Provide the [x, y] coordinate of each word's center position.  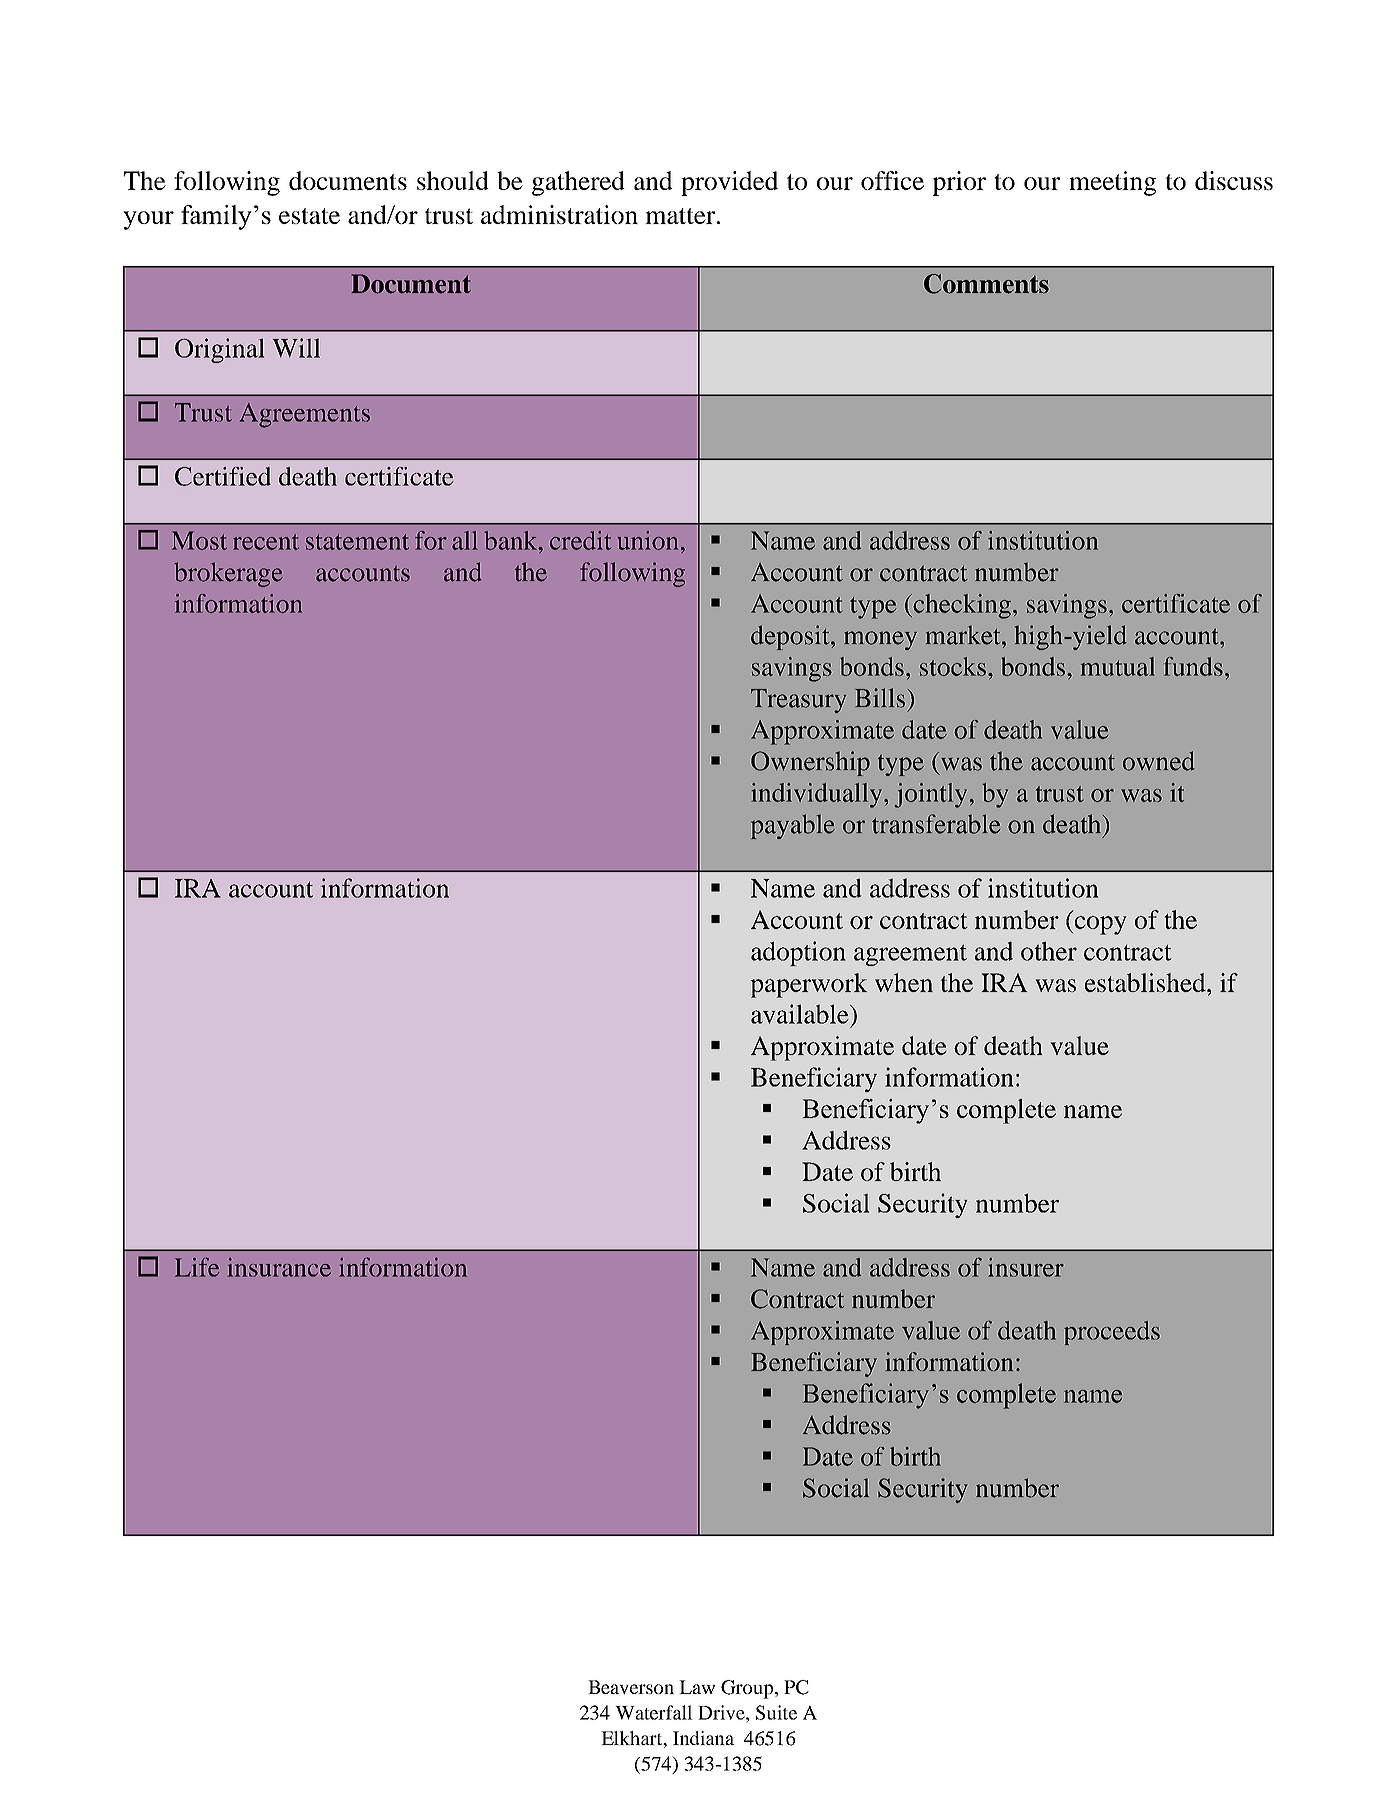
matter [681, 216]
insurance [279, 1267]
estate [309, 216]
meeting [1112, 183]
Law [697, 1687]
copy [1099, 925]
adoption [798, 953]
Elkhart [633, 1739]
